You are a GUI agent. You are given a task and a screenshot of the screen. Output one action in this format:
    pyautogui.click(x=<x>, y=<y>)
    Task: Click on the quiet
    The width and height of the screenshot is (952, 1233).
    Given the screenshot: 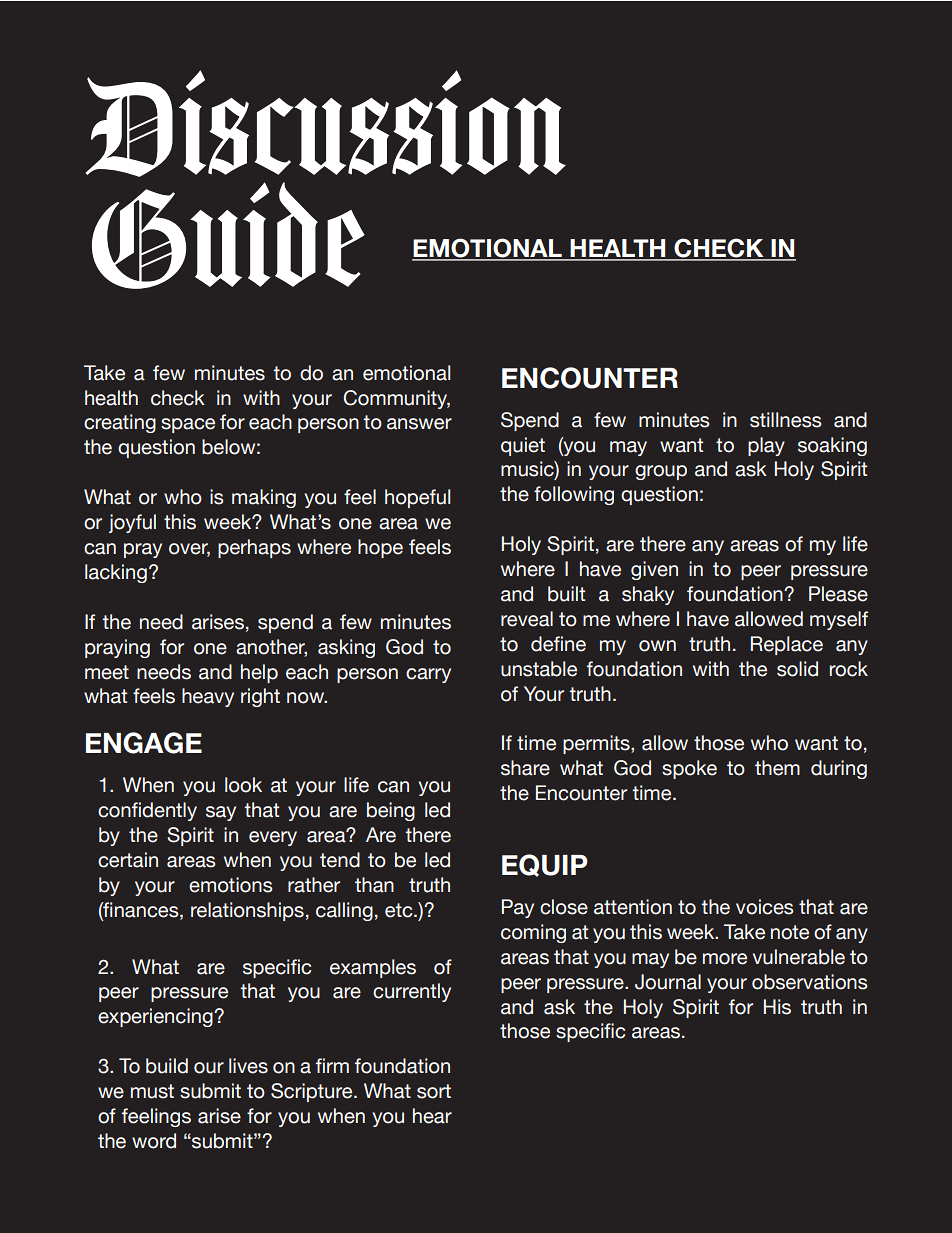 What is the action you would take?
    pyautogui.click(x=523, y=446)
